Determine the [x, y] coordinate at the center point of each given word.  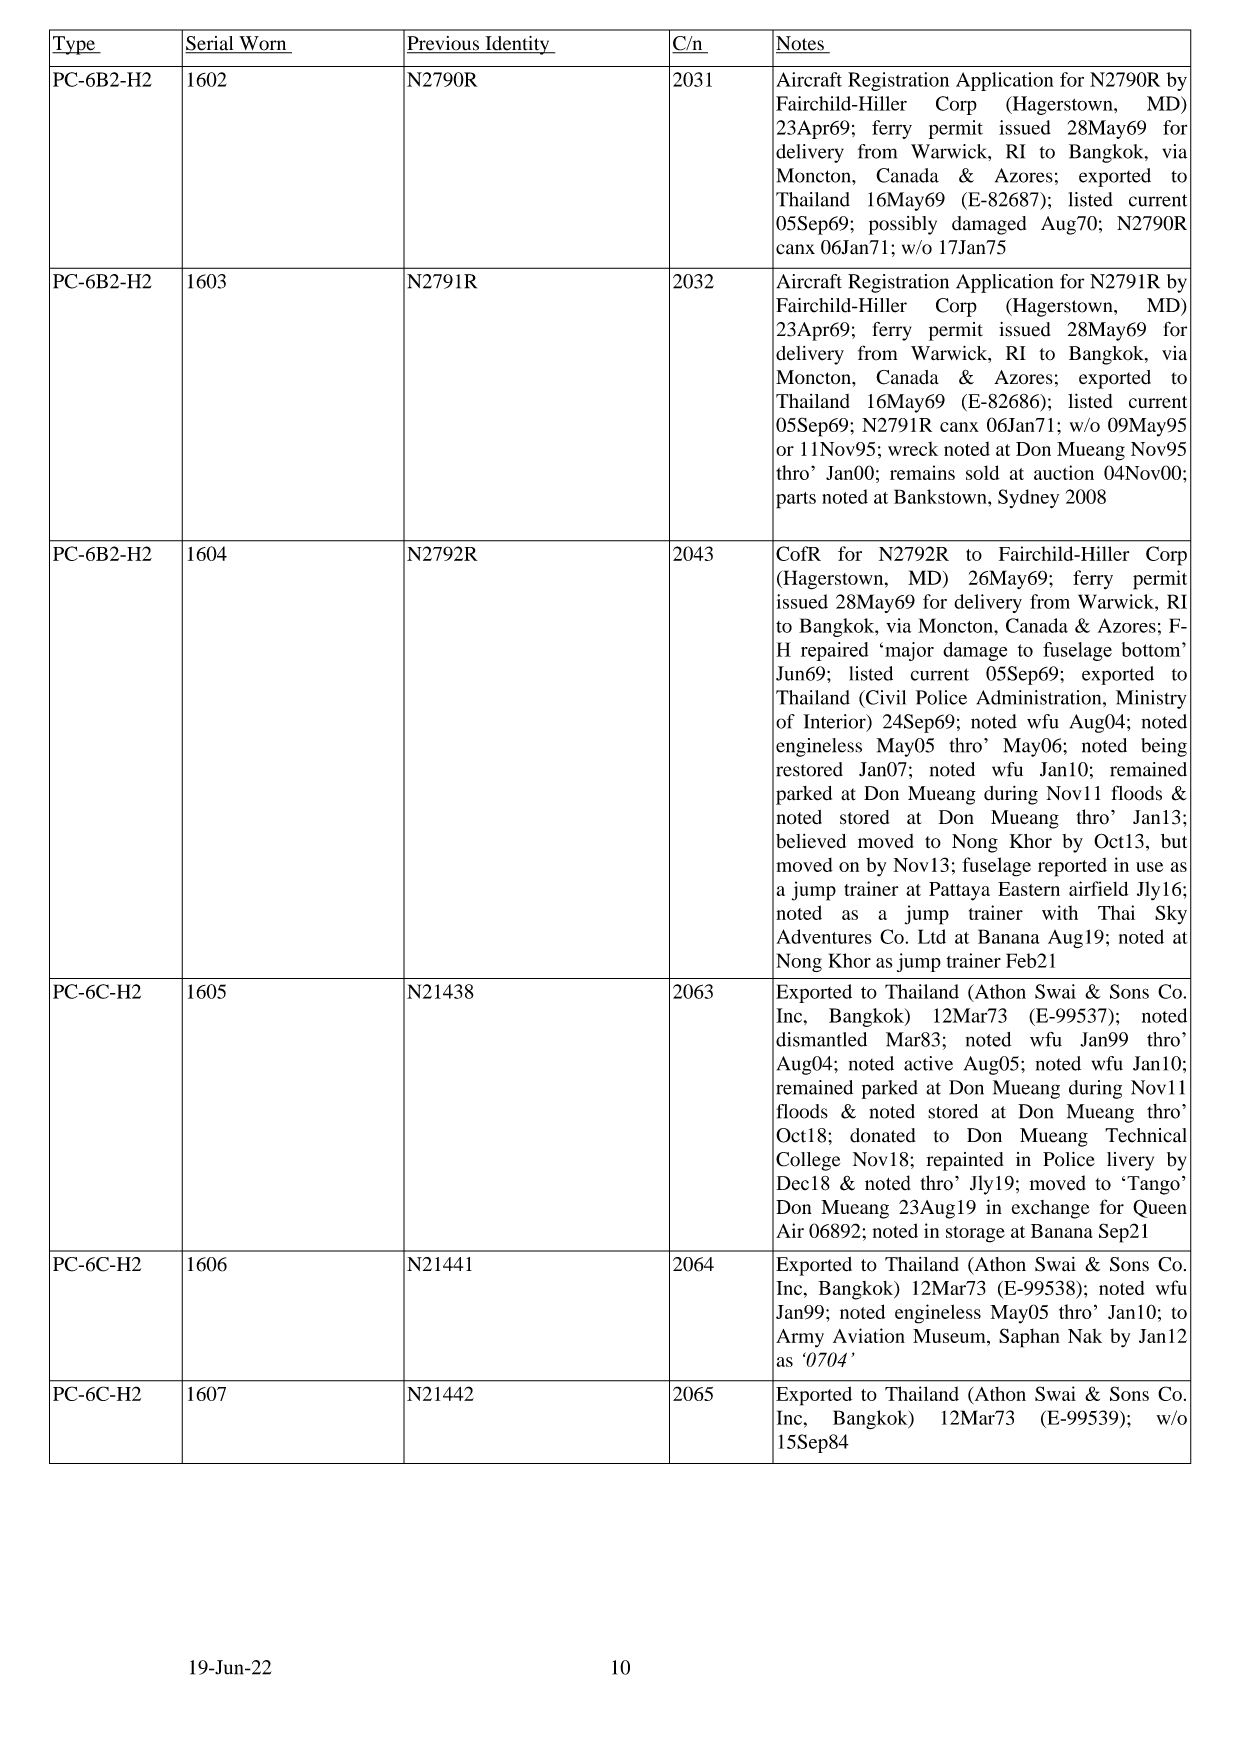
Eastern [1029, 889]
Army [800, 1338]
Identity [517, 45]
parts [796, 500]
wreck [913, 448]
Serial [210, 44]
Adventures [824, 936]
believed [811, 841]
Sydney [1028, 498]
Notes [801, 44]
